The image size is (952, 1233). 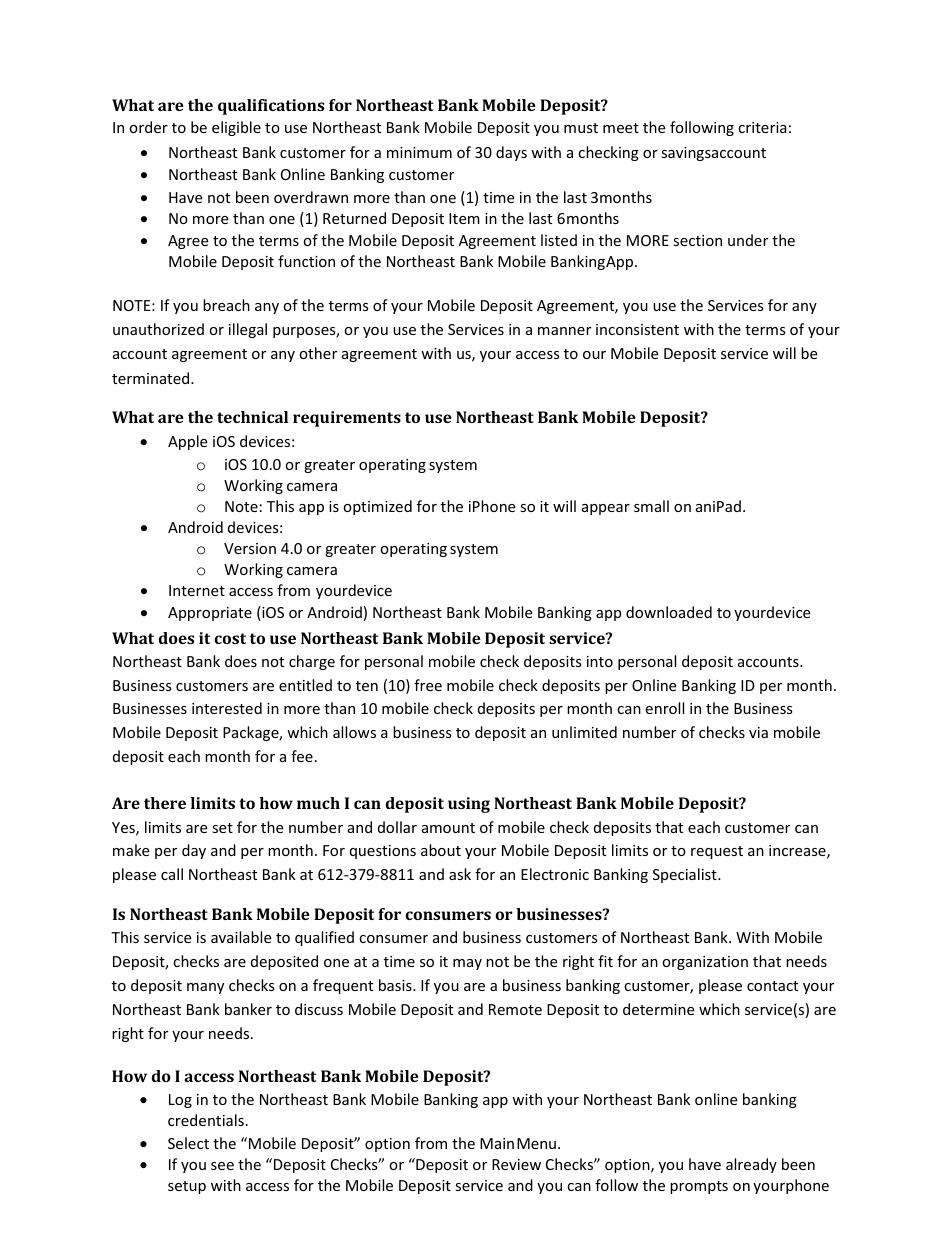 What do you see at coordinates (686, 875) in the screenshot?
I see `Specialist` at bounding box center [686, 875].
